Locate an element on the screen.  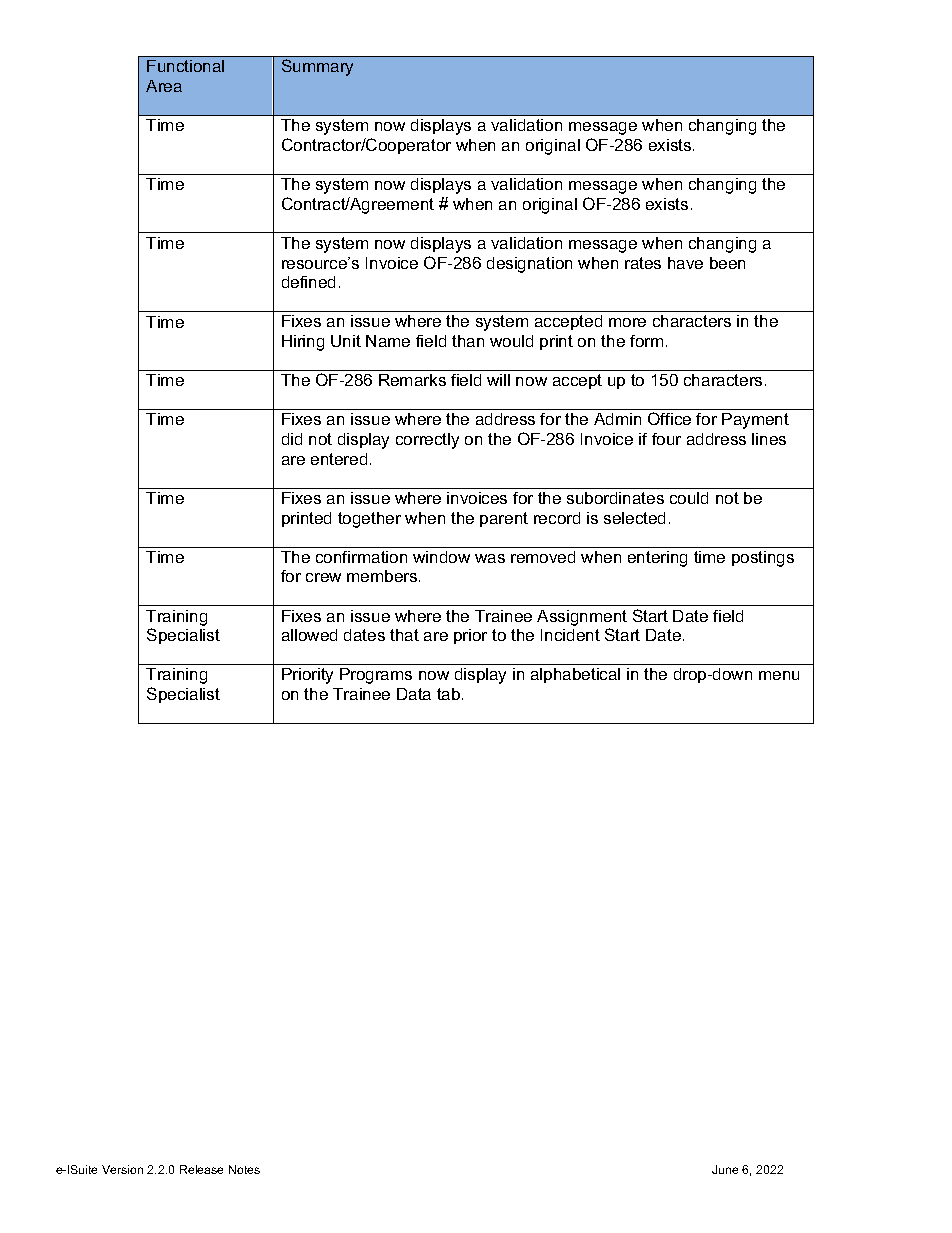
allowed is located at coordinates (309, 635).
